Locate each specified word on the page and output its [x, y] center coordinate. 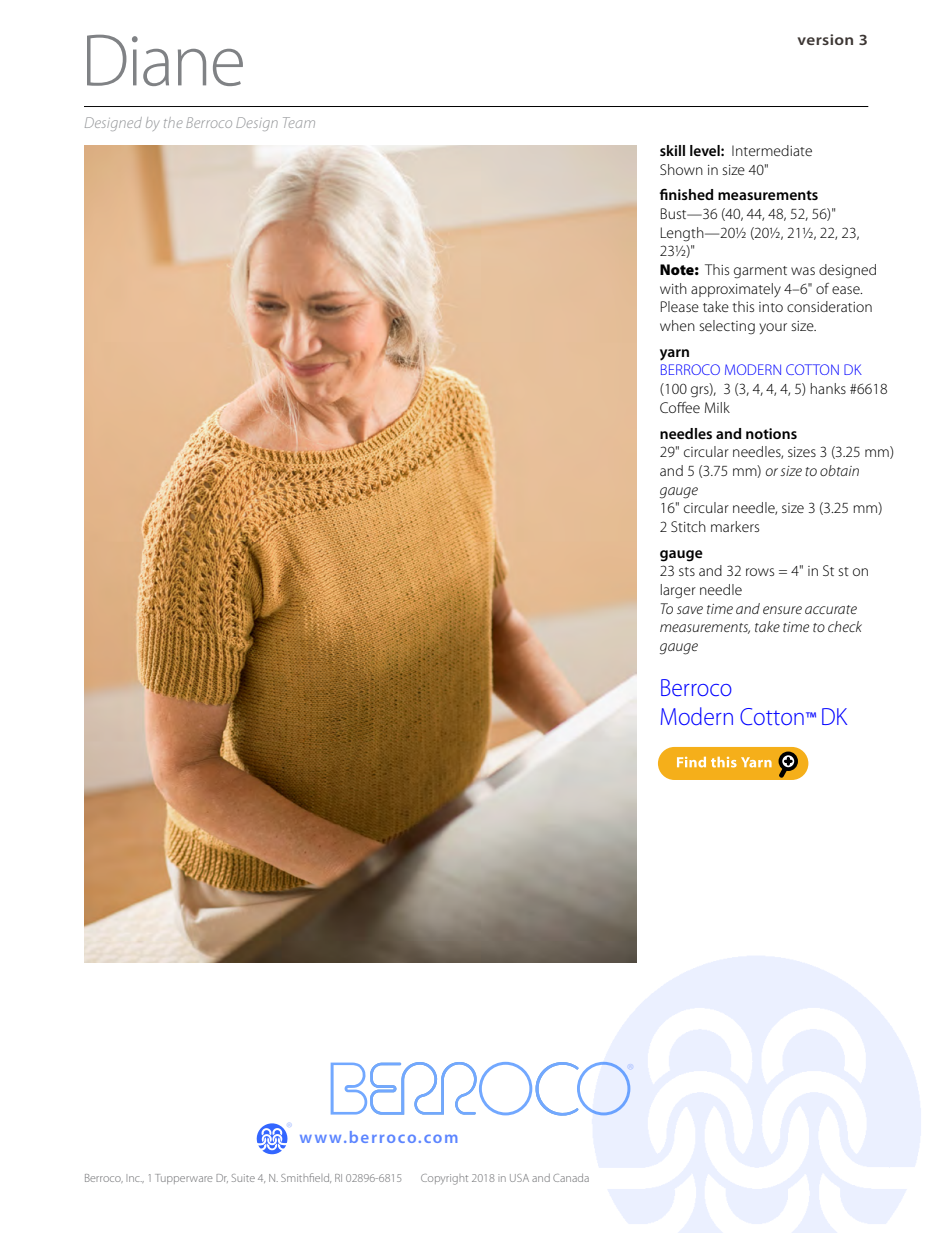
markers [735, 526]
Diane [165, 60]
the [173, 122]
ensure [782, 610]
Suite [243, 1178]
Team [299, 122]
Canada [571, 1178]
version [825, 39]
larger [678, 591]
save [690, 610]
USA [519, 1178]
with [673, 288]
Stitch [688, 526]
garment [760, 272]
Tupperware [184, 1179]
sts [687, 571]
